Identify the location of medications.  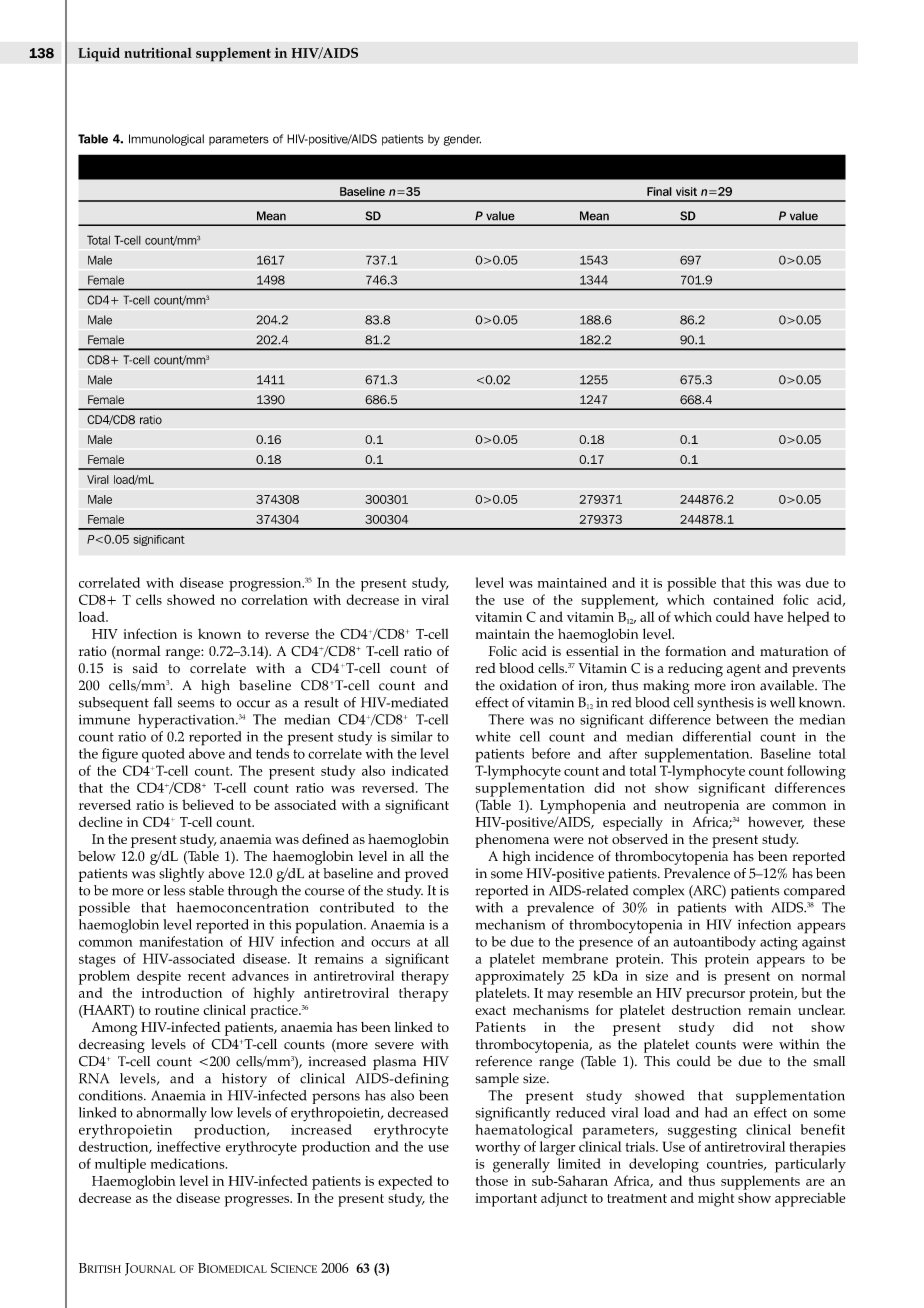
(188, 1163).
